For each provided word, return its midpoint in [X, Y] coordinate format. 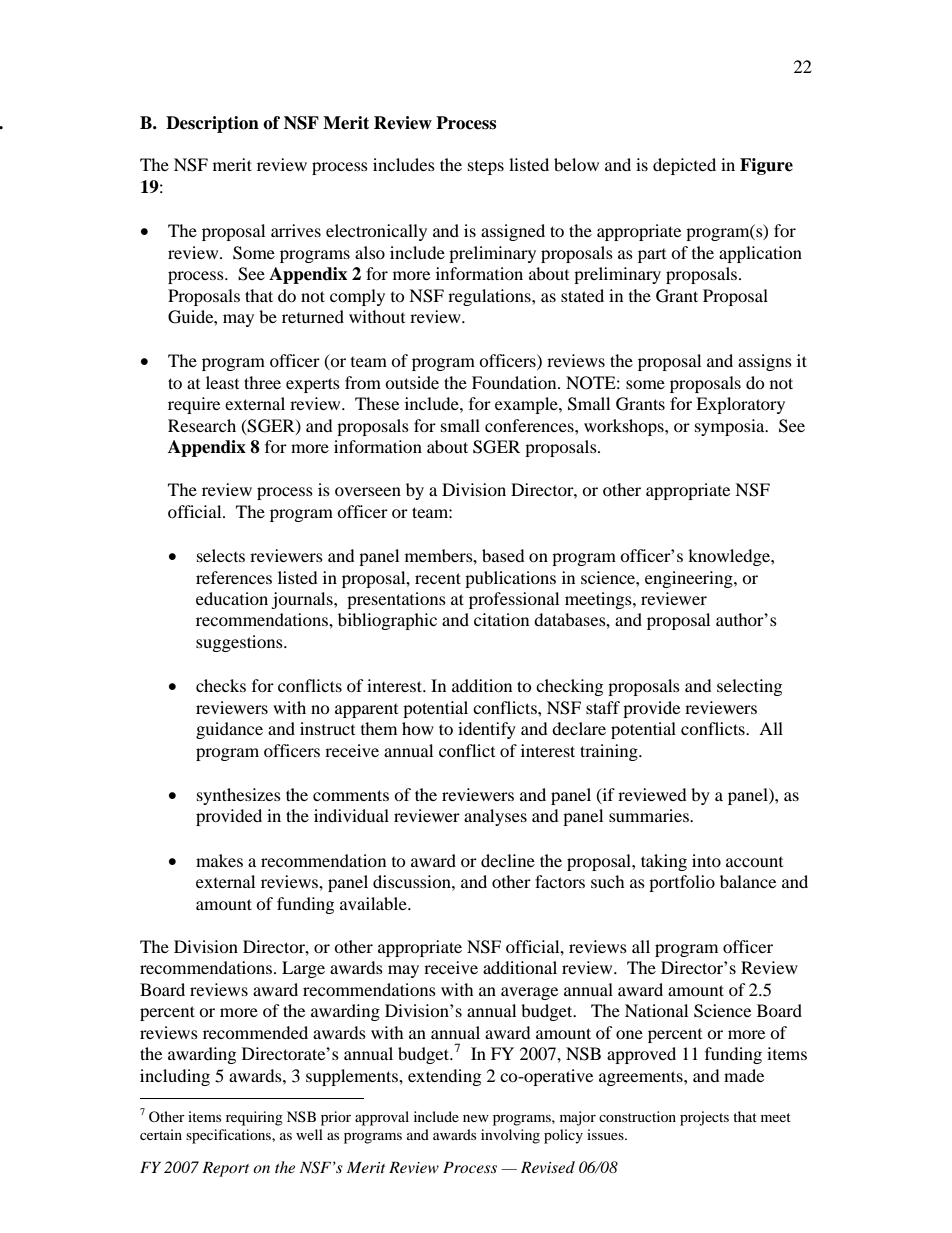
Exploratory [740, 405]
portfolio [682, 883]
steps [486, 168]
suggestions [240, 643]
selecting [749, 687]
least [222, 382]
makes [219, 860]
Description [212, 124]
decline [508, 860]
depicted [684, 166]
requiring [254, 1118]
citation [501, 619]
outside [412, 382]
